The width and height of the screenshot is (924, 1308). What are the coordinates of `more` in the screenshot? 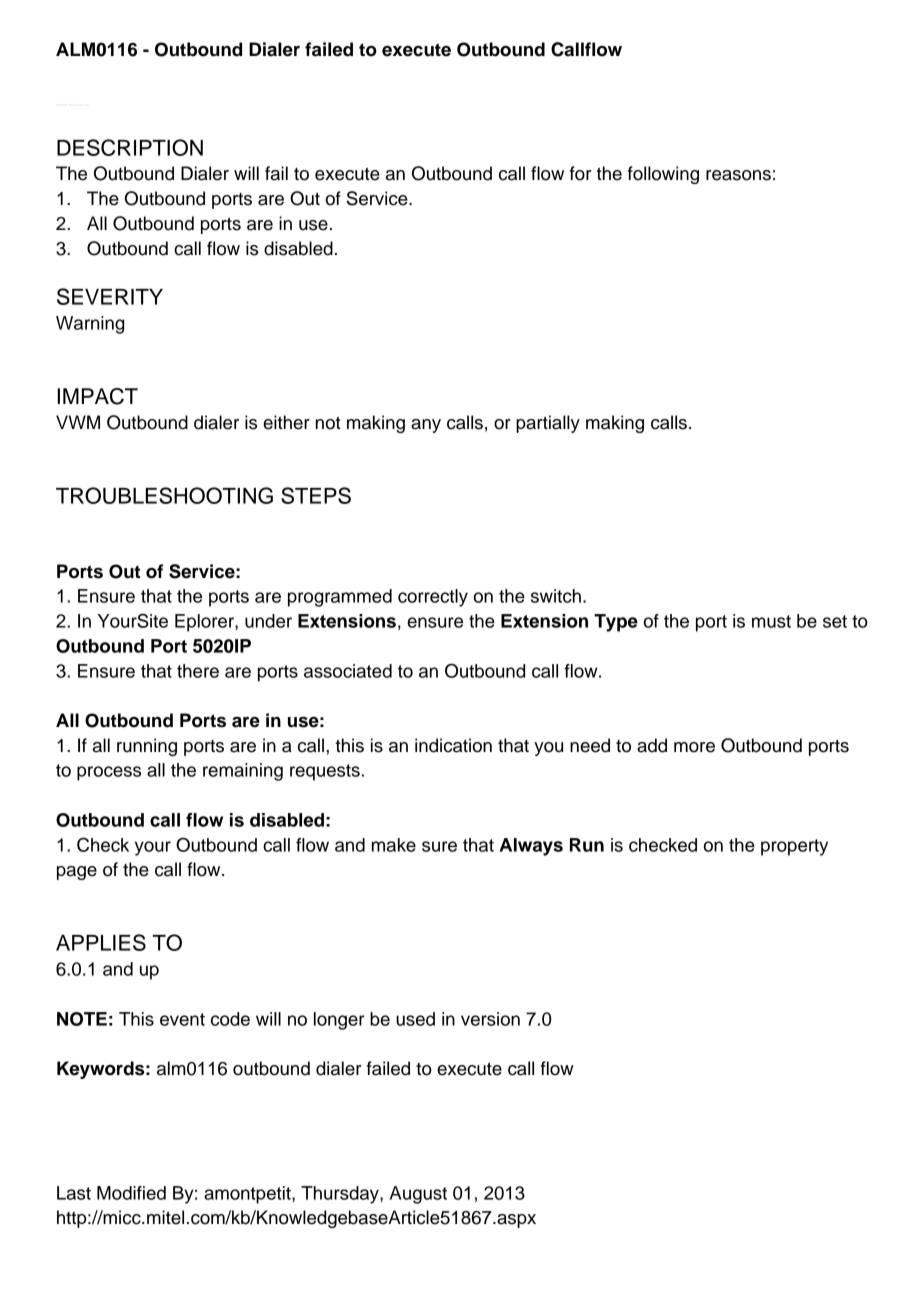 It's located at (694, 747).
